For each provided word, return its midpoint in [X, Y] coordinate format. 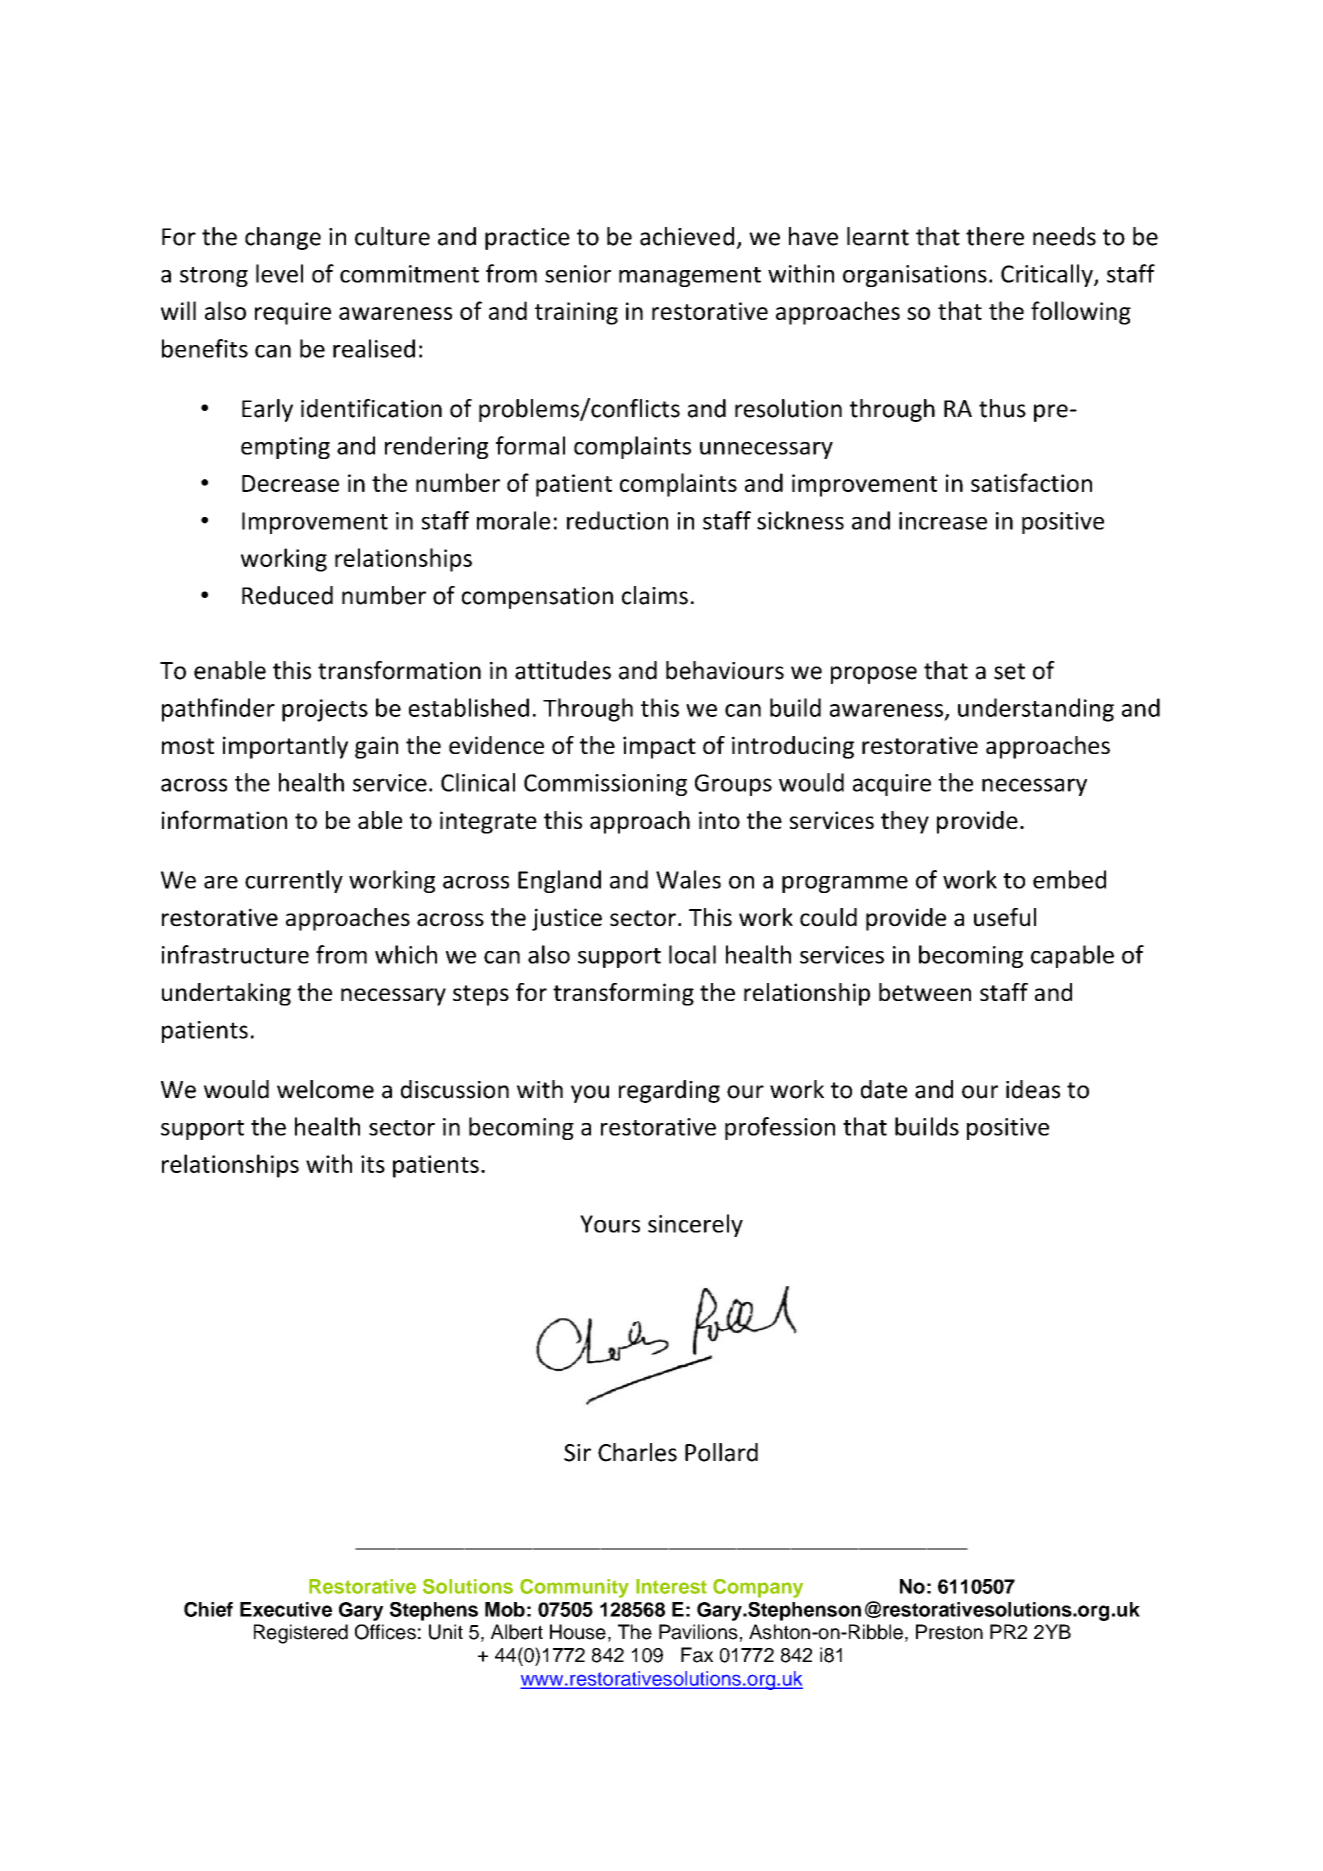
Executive [286, 1609]
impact [659, 747]
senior [578, 274]
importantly [285, 747]
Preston [949, 1632]
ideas [1033, 1089]
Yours [610, 1224]
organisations [915, 276]
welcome [325, 1089]
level [279, 273]
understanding [1036, 710]
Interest [671, 1586]
